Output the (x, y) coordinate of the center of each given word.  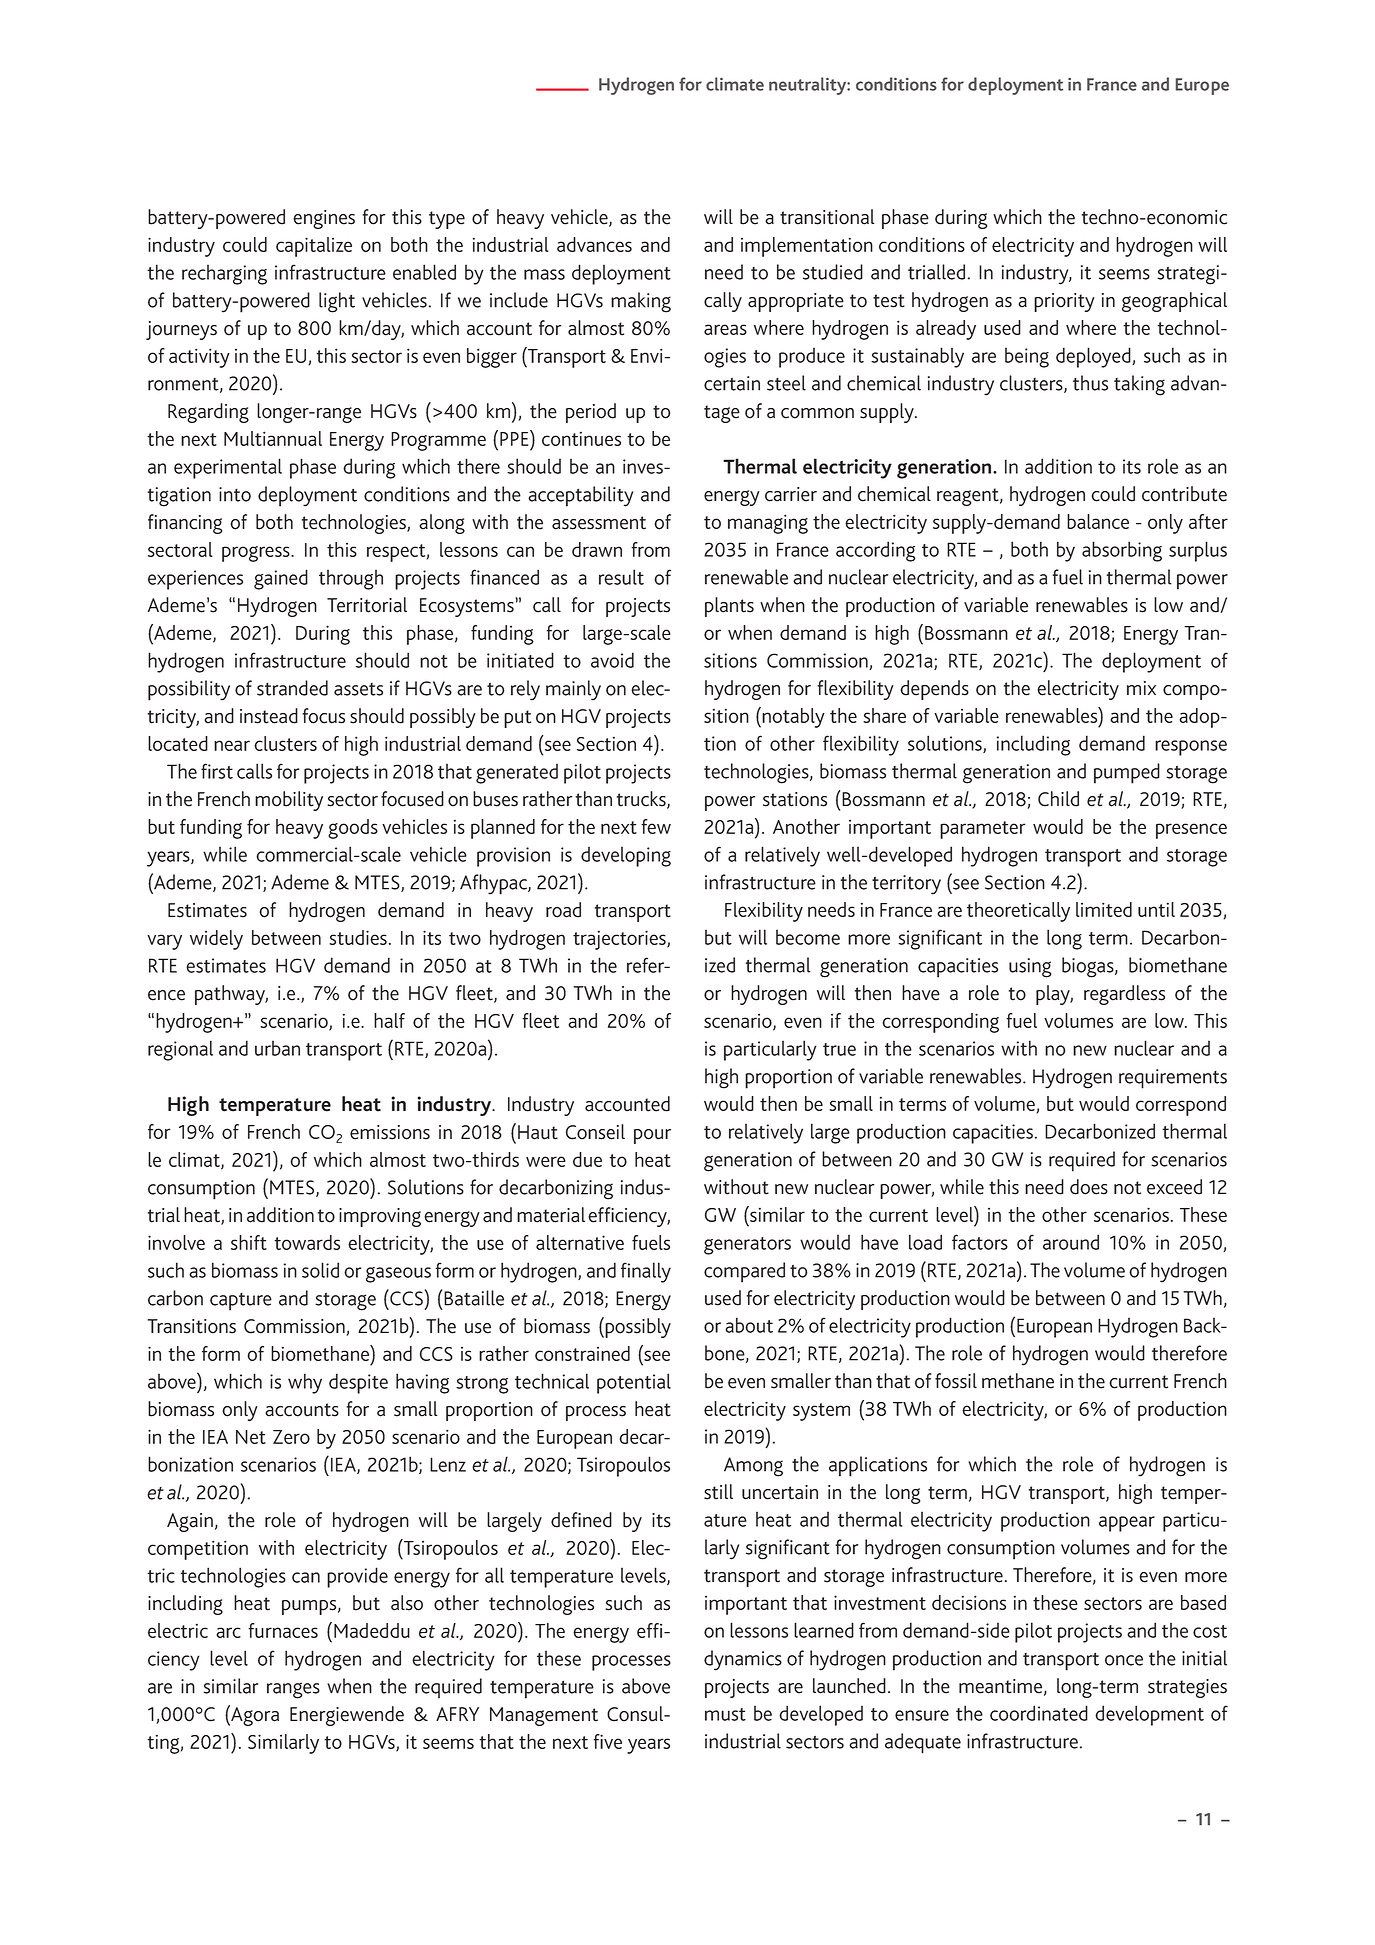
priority (1064, 302)
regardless (1124, 995)
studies (358, 937)
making (641, 302)
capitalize (314, 247)
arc (228, 1632)
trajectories (620, 940)
